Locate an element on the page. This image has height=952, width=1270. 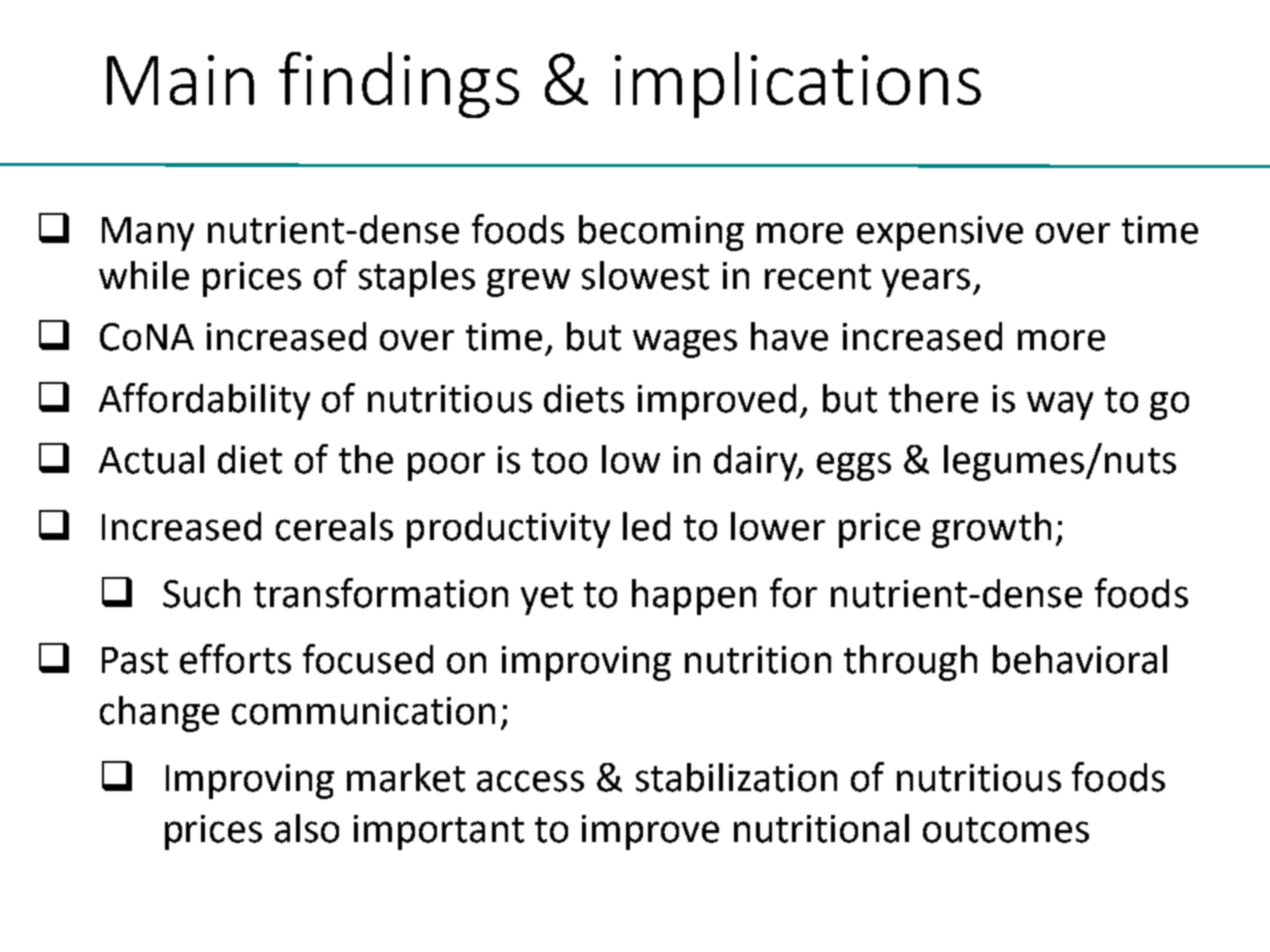
expensive is located at coordinates (940, 233).
